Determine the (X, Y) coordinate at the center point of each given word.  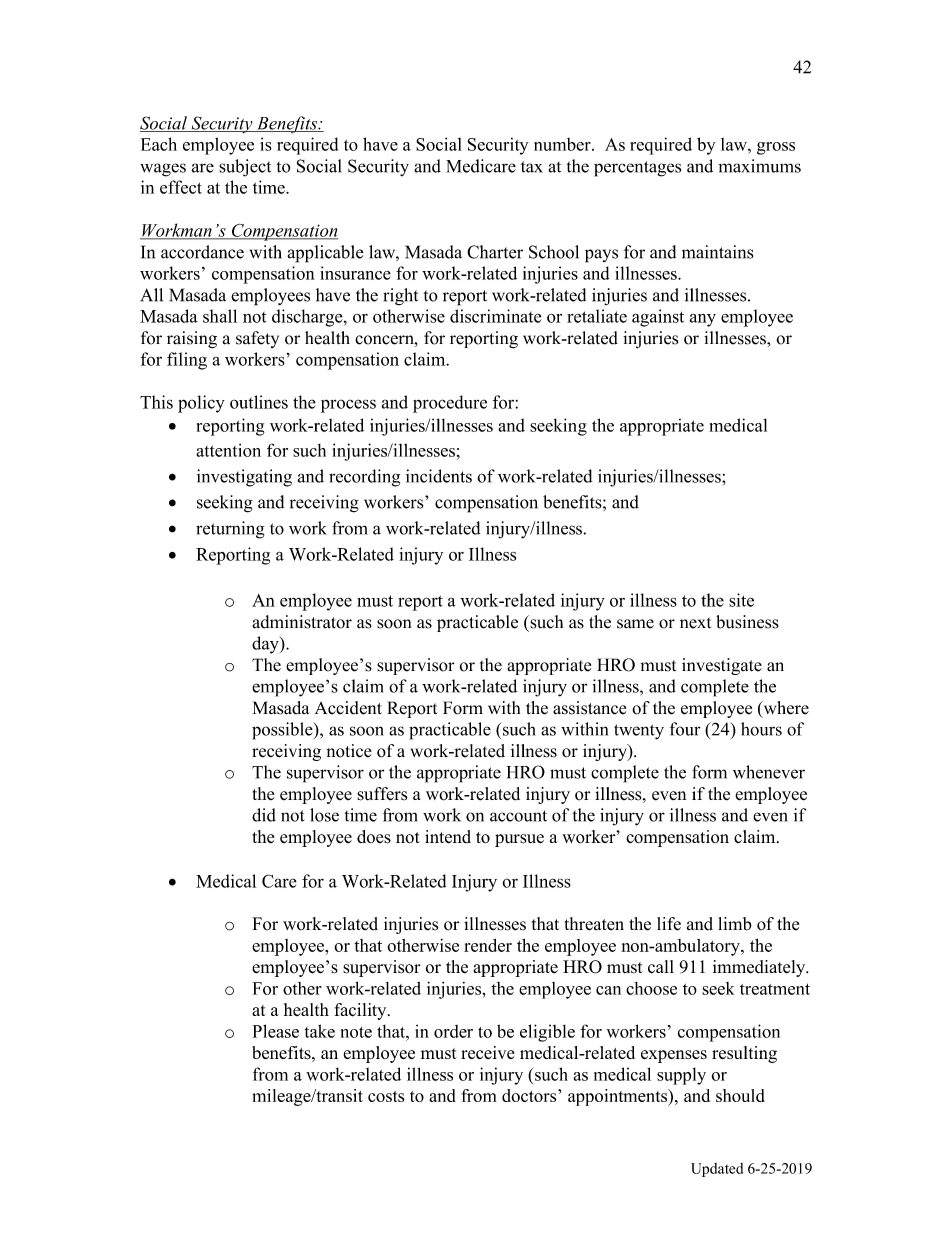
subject (245, 168)
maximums (759, 166)
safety (257, 339)
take (320, 1031)
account (518, 816)
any (702, 320)
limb (735, 924)
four (685, 729)
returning (230, 530)
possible (283, 731)
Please (276, 1031)
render (488, 945)
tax (532, 167)
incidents (439, 476)
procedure (450, 404)
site (741, 600)
